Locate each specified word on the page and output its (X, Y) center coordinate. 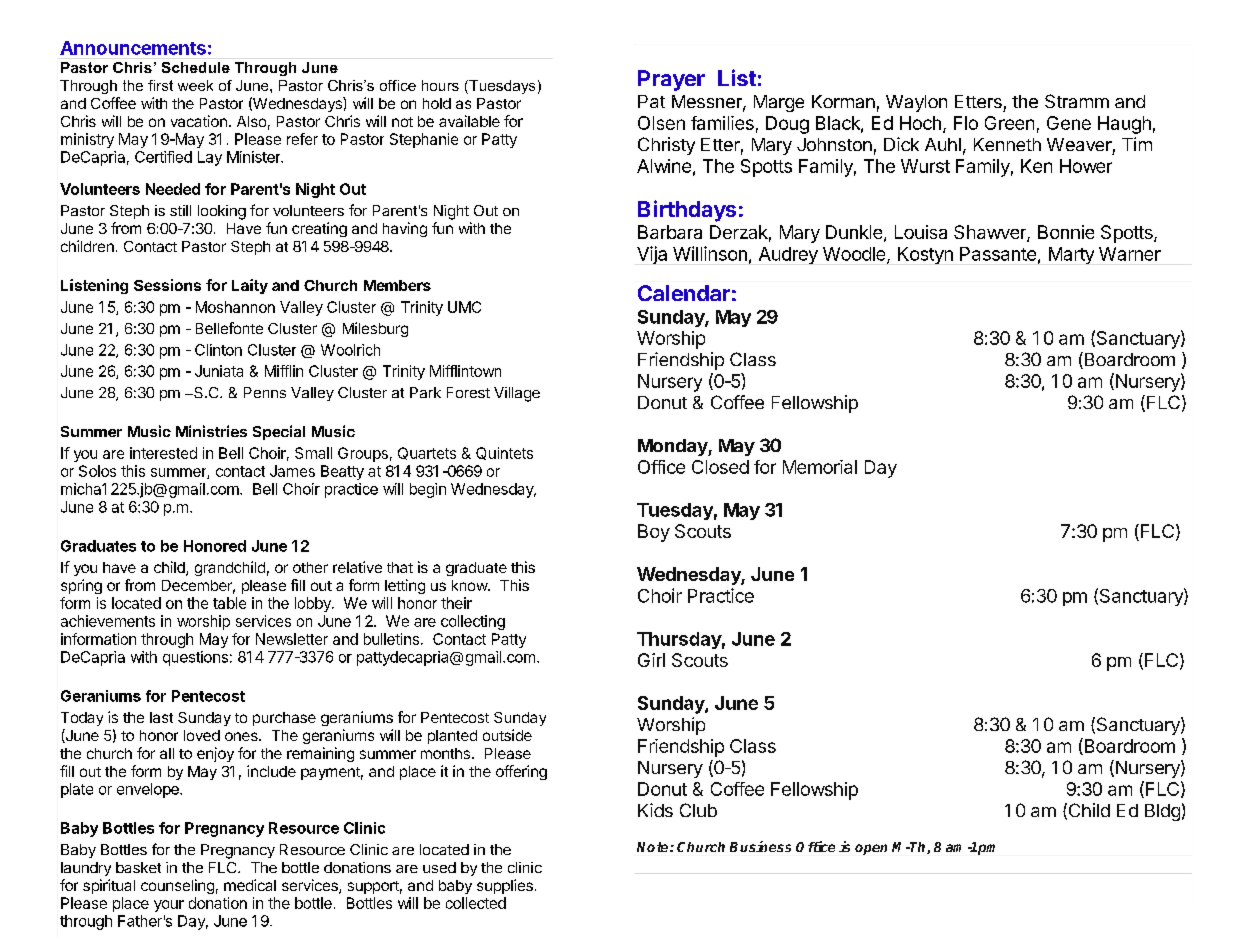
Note (654, 847)
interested (163, 453)
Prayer (671, 80)
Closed (720, 467)
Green (1009, 123)
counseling (177, 886)
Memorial (820, 467)
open (871, 849)
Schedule (196, 67)
